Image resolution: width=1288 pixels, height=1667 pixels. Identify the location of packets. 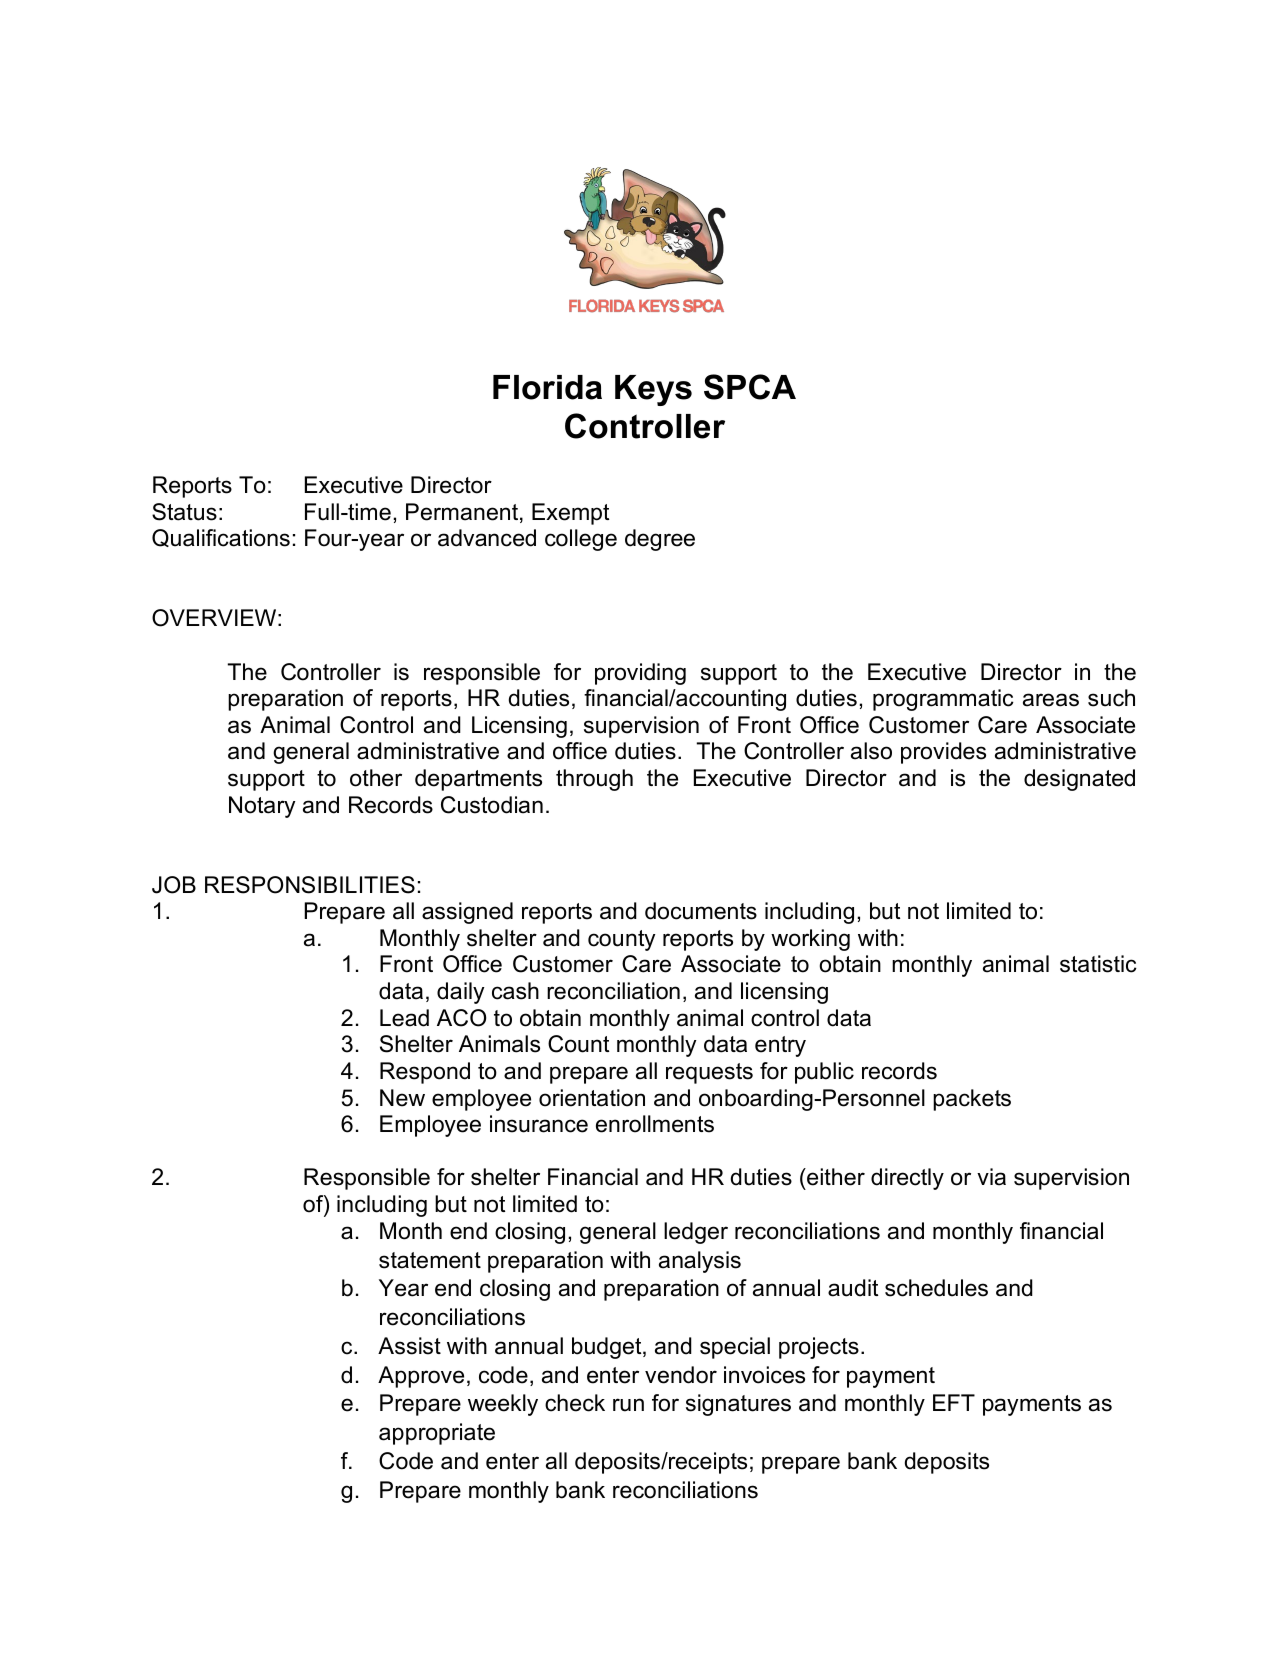
(972, 1100).
